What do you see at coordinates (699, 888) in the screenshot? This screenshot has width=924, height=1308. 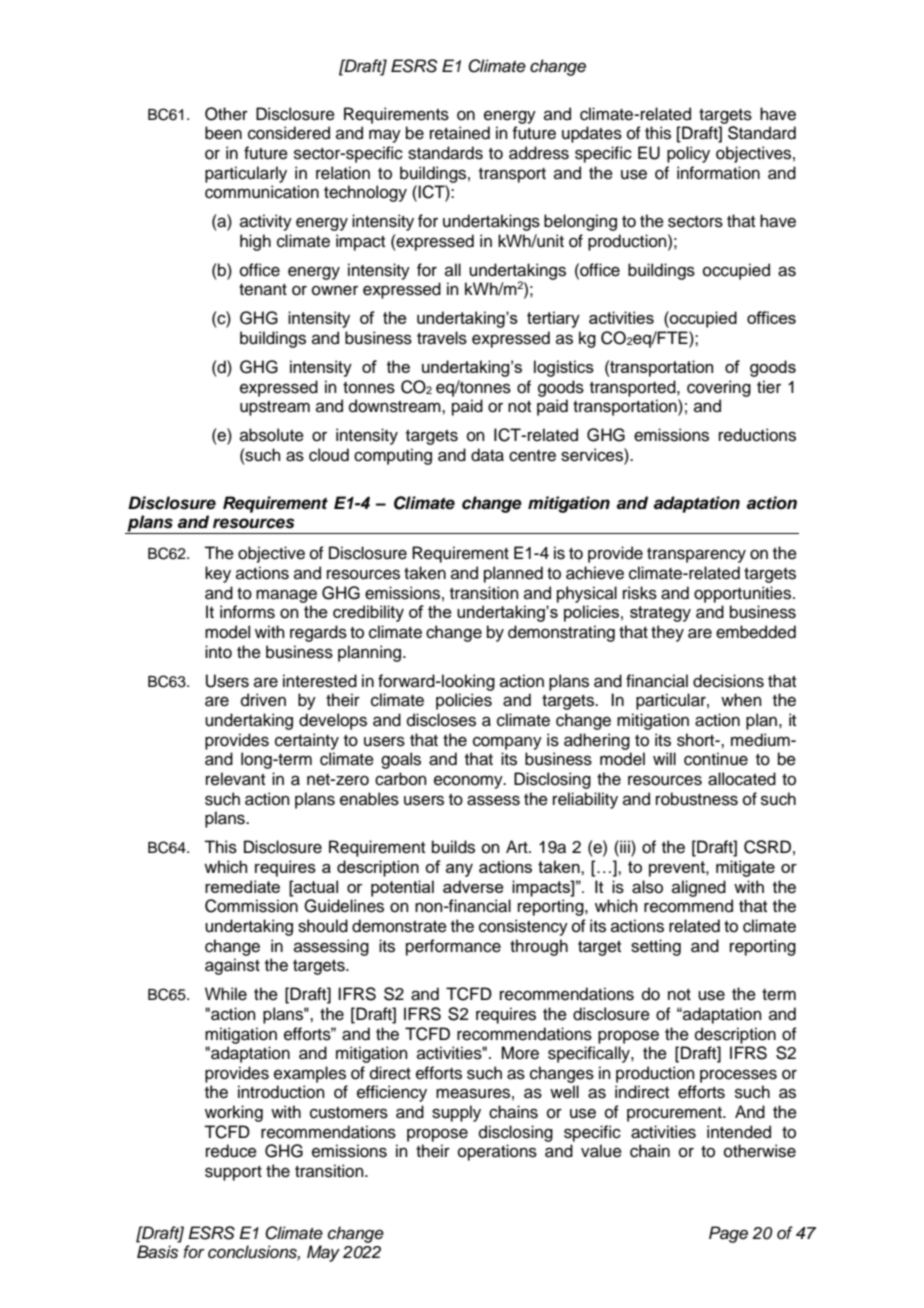 I see `aligned` at bounding box center [699, 888].
